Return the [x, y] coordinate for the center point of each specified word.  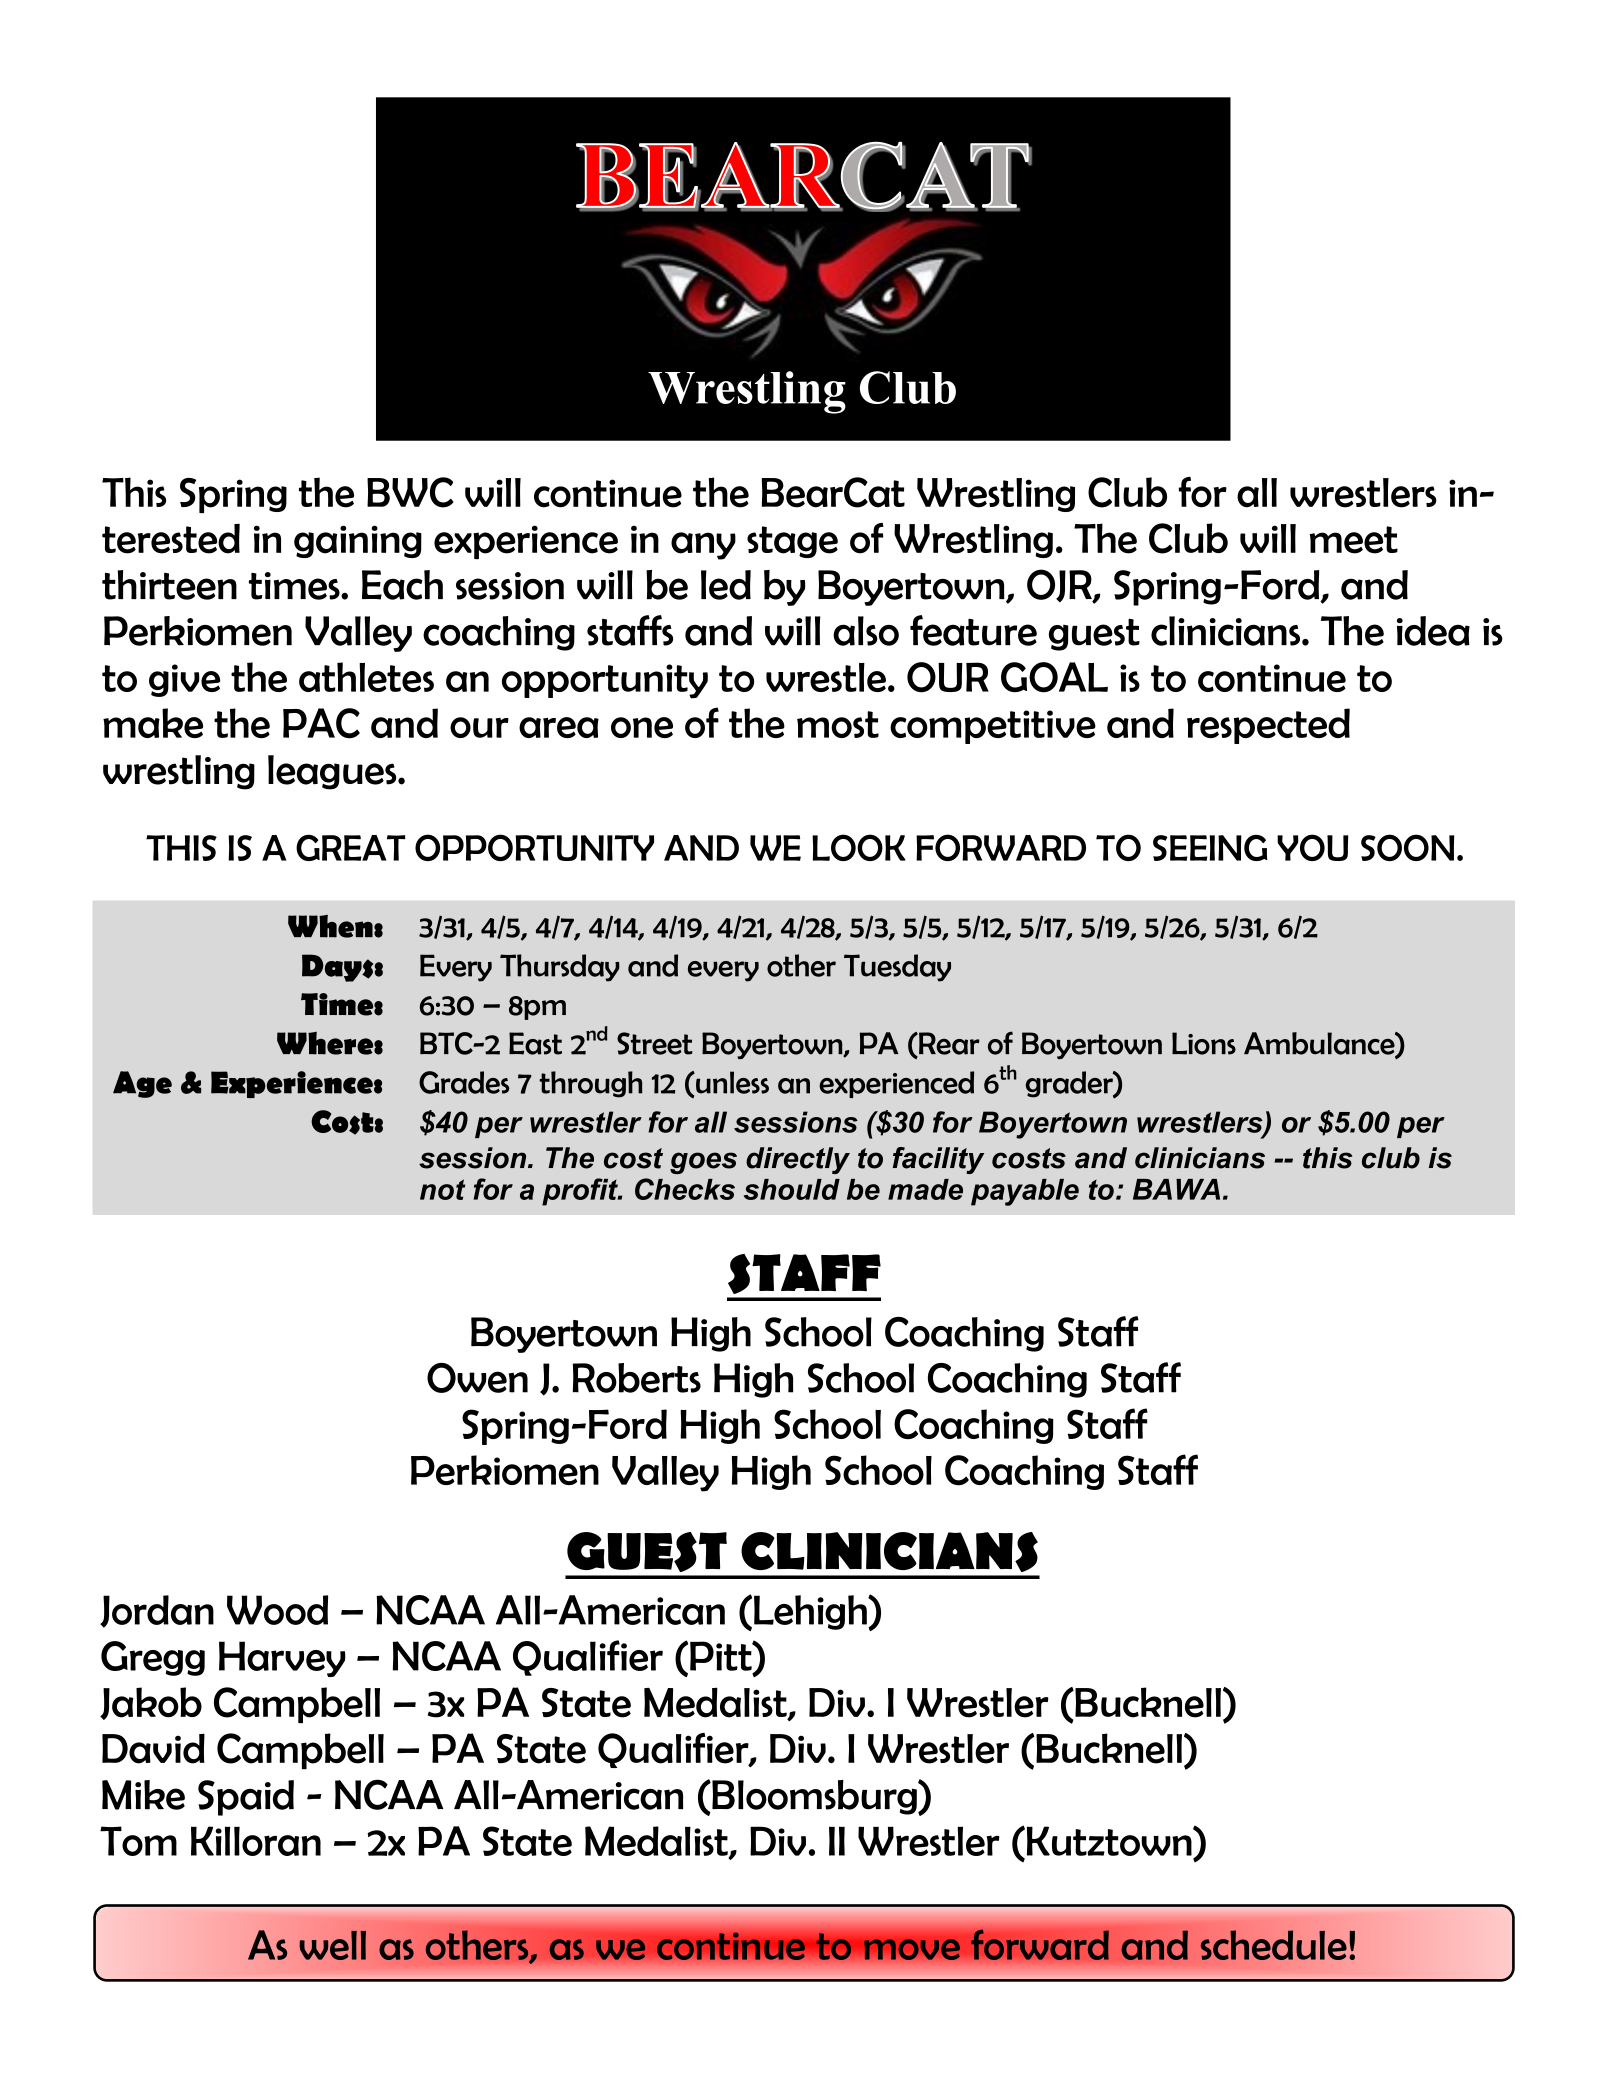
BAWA [1176, 1189]
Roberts [636, 1378]
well [333, 1945]
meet [1353, 540]
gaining [358, 541]
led [726, 585]
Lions [1204, 1043]
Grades [464, 1082]
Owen [477, 1378]
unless [731, 1082]
